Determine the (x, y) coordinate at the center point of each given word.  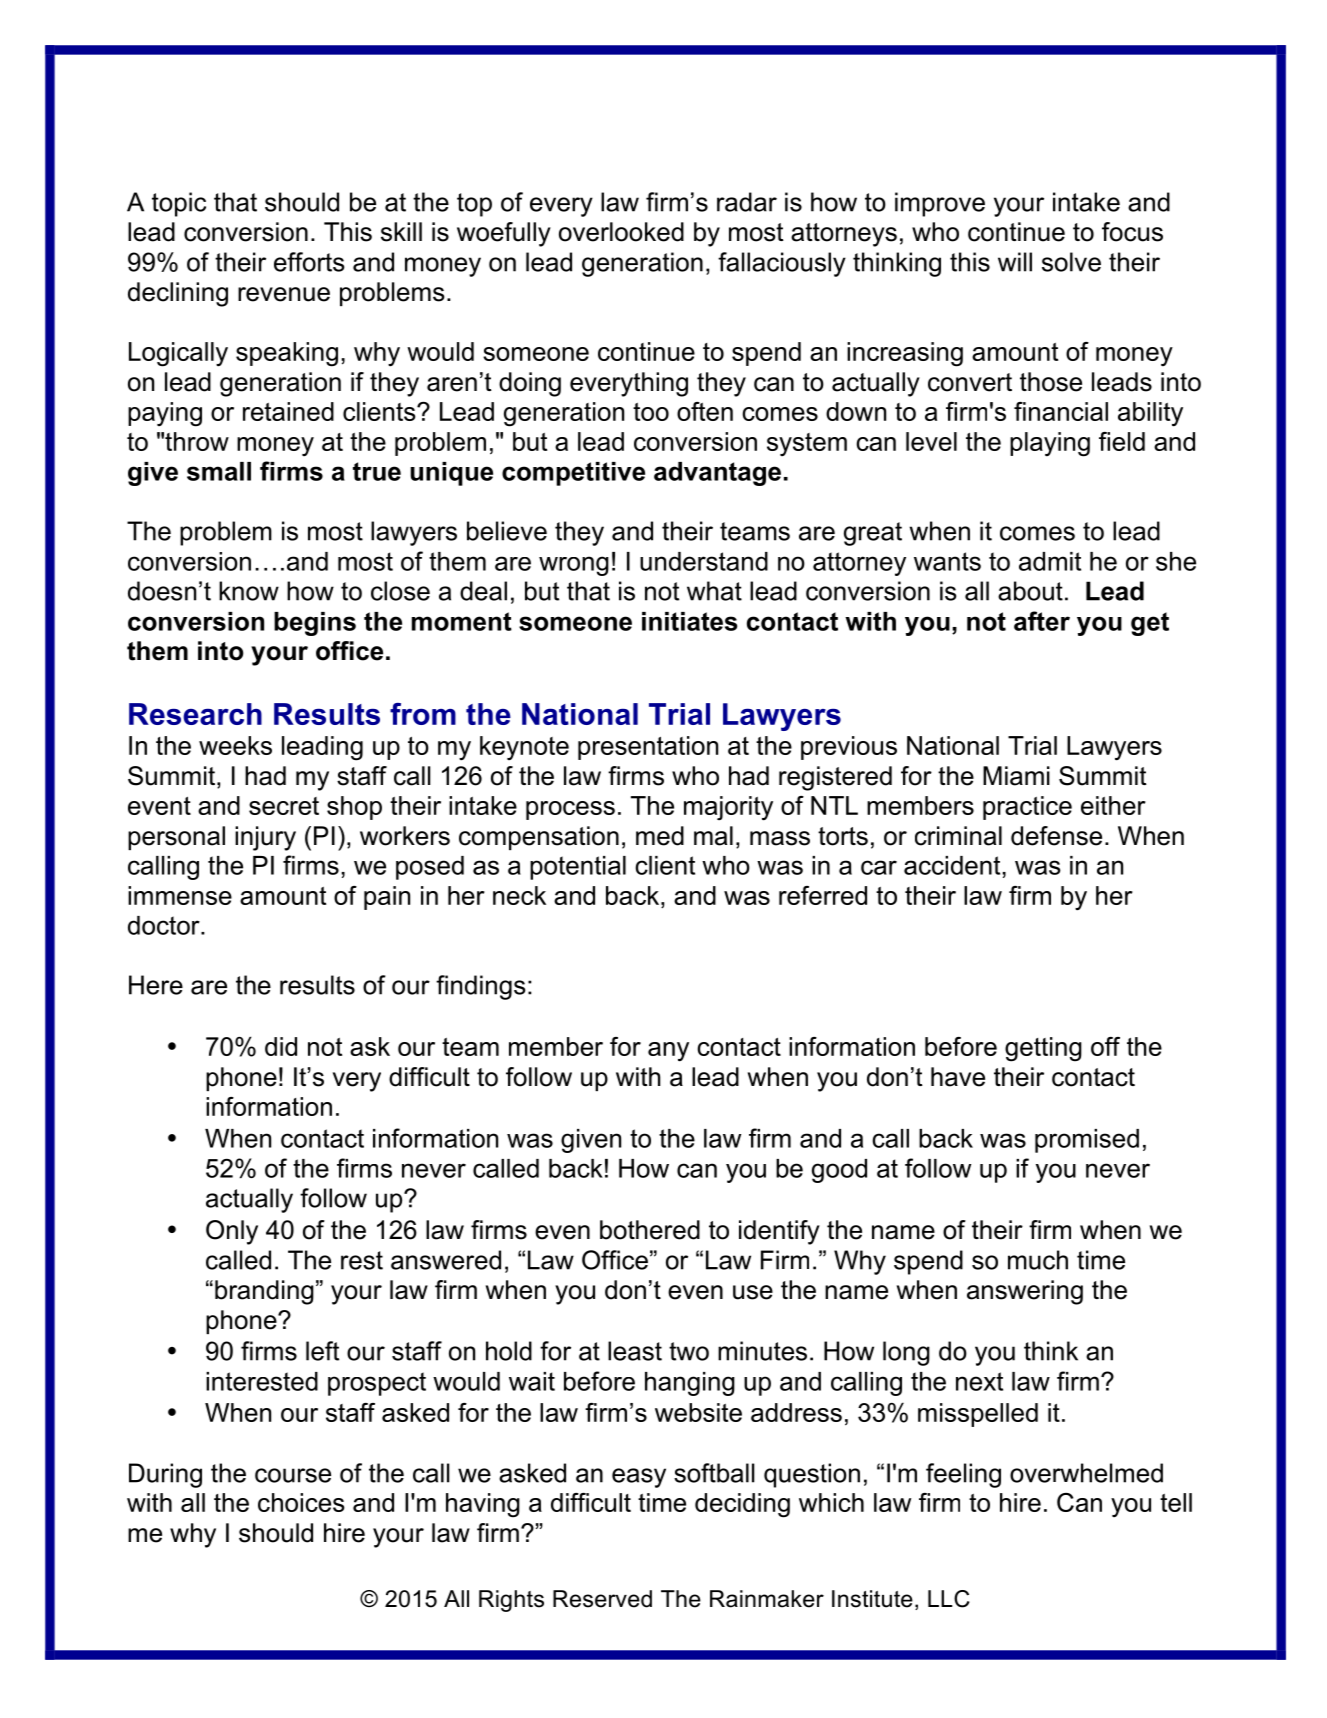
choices (301, 1502)
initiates (689, 621)
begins (315, 624)
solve (1071, 262)
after (1042, 621)
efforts (309, 262)
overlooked (621, 232)
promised (1087, 1141)
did (281, 1046)
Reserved (602, 1599)
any (668, 1052)
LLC (949, 1599)
